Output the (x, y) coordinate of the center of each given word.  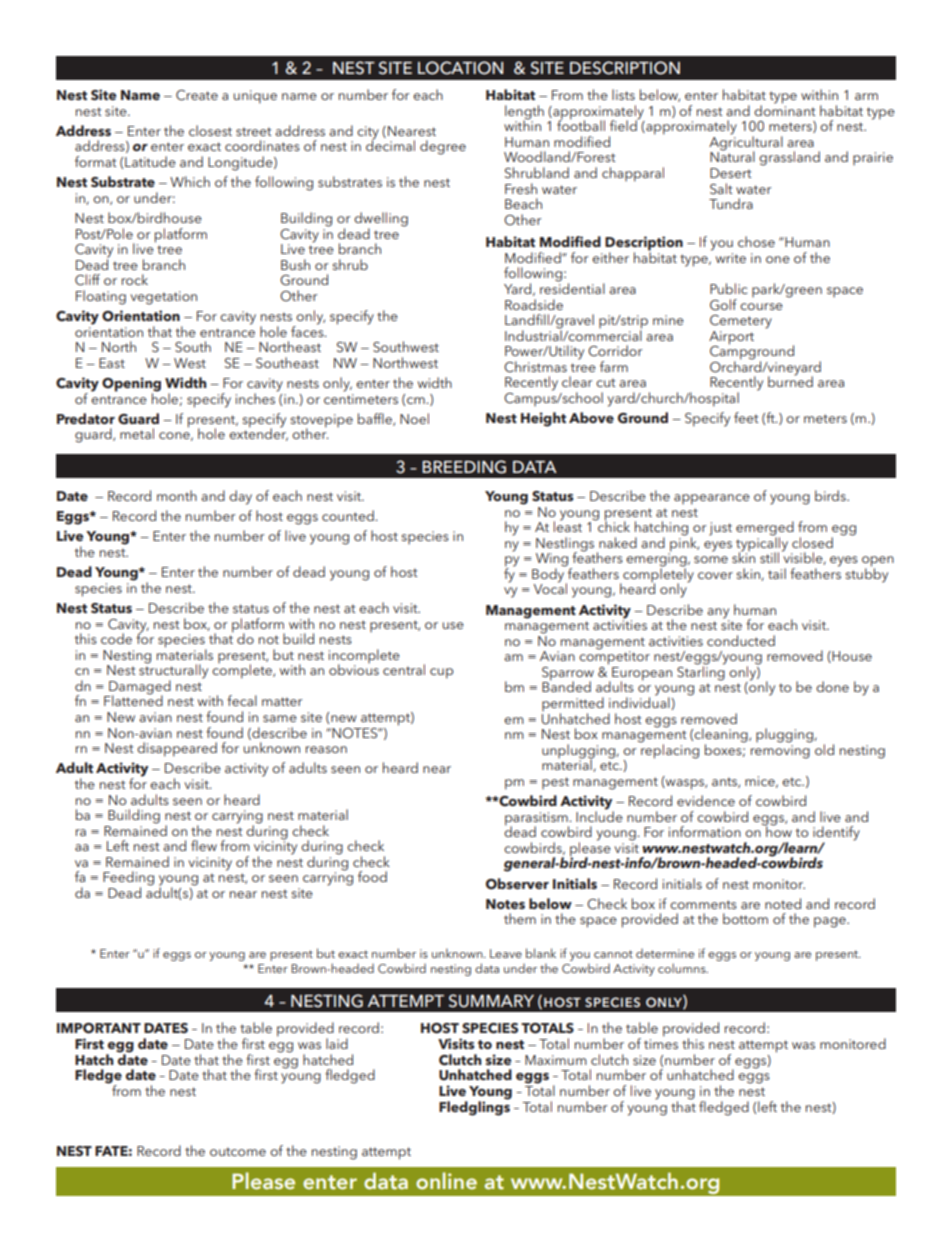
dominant (785, 109)
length (524, 113)
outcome (238, 1151)
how (778, 830)
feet (746, 417)
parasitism (537, 820)
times (661, 1044)
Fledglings (474, 1107)
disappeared (177, 749)
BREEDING (464, 467)
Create (197, 95)
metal (137, 433)
